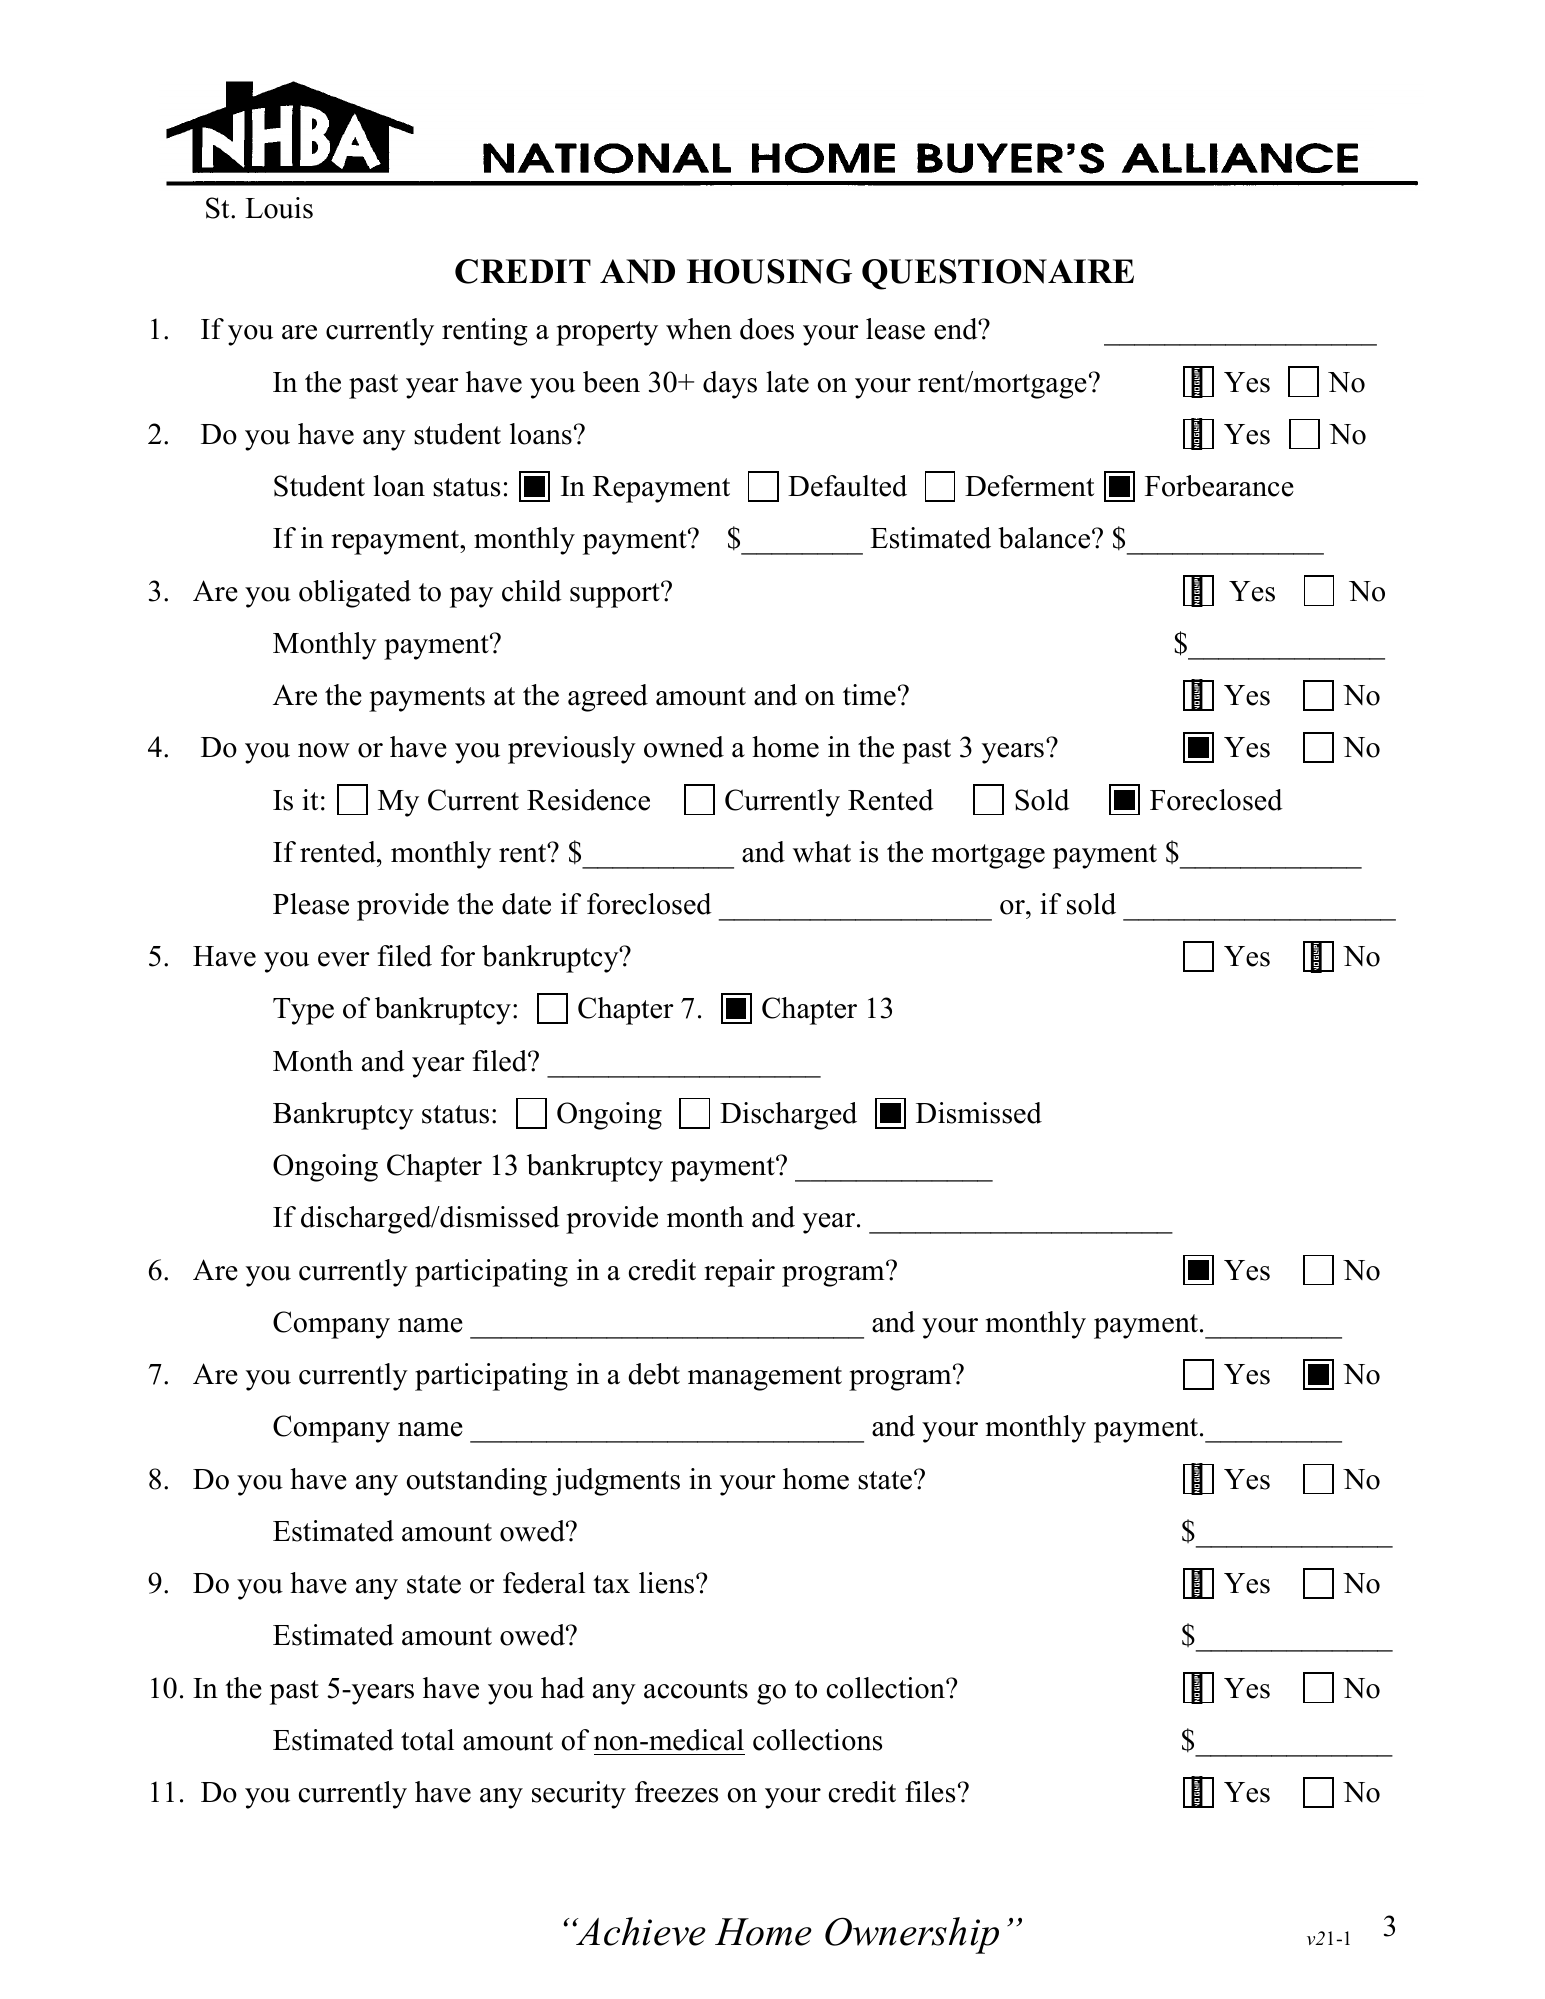 The width and height of the screenshot is (1545, 1999). I want to click on outstanding, so click(476, 1482).
